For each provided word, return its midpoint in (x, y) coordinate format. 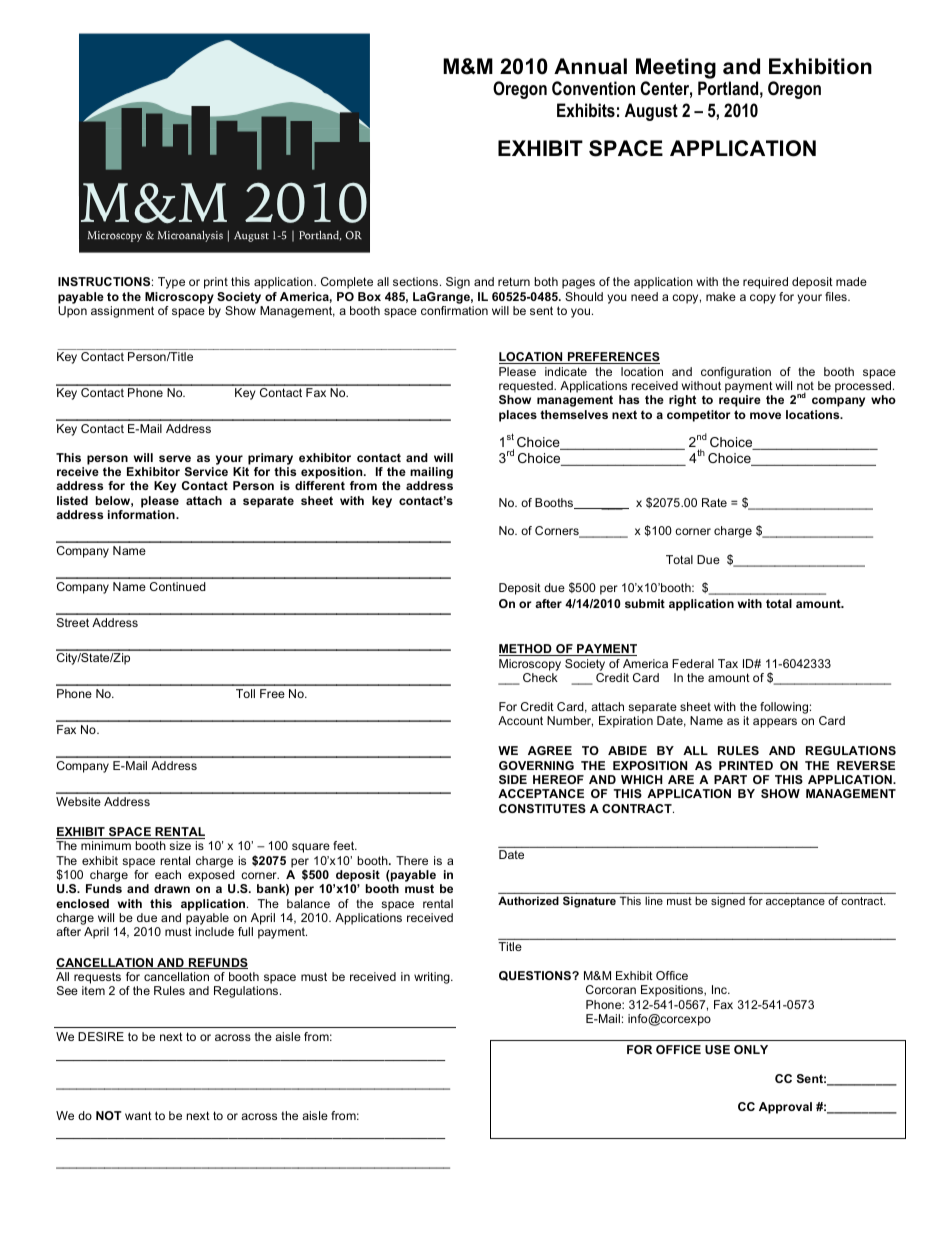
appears (775, 723)
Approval (785, 1108)
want (138, 1115)
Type (171, 283)
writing (433, 978)
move (765, 415)
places (518, 416)
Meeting (676, 68)
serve (175, 458)
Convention (593, 88)
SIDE (513, 779)
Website (78, 801)
